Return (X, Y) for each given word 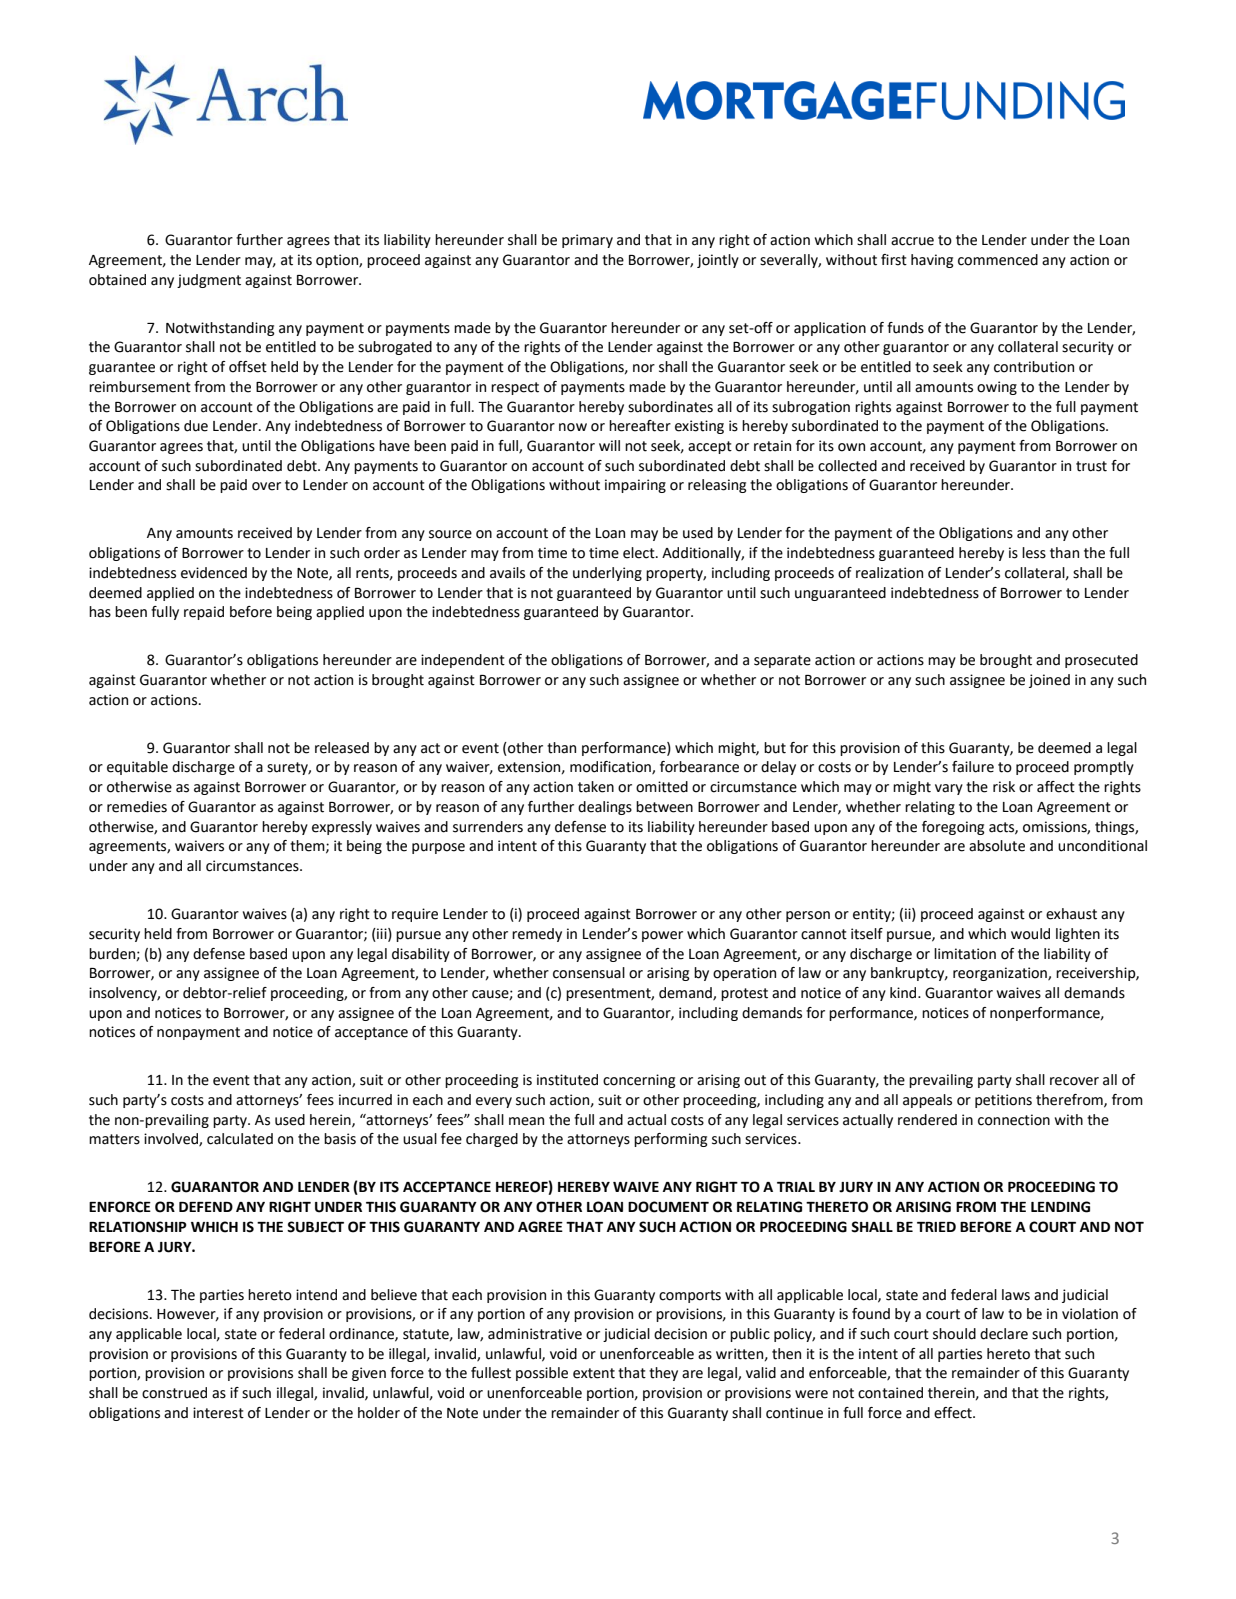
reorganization (1001, 974)
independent (463, 661)
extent (594, 1373)
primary (587, 241)
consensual (589, 973)
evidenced (214, 573)
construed (174, 1393)
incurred (365, 1100)
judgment (209, 281)
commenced (998, 260)
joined (1049, 681)
